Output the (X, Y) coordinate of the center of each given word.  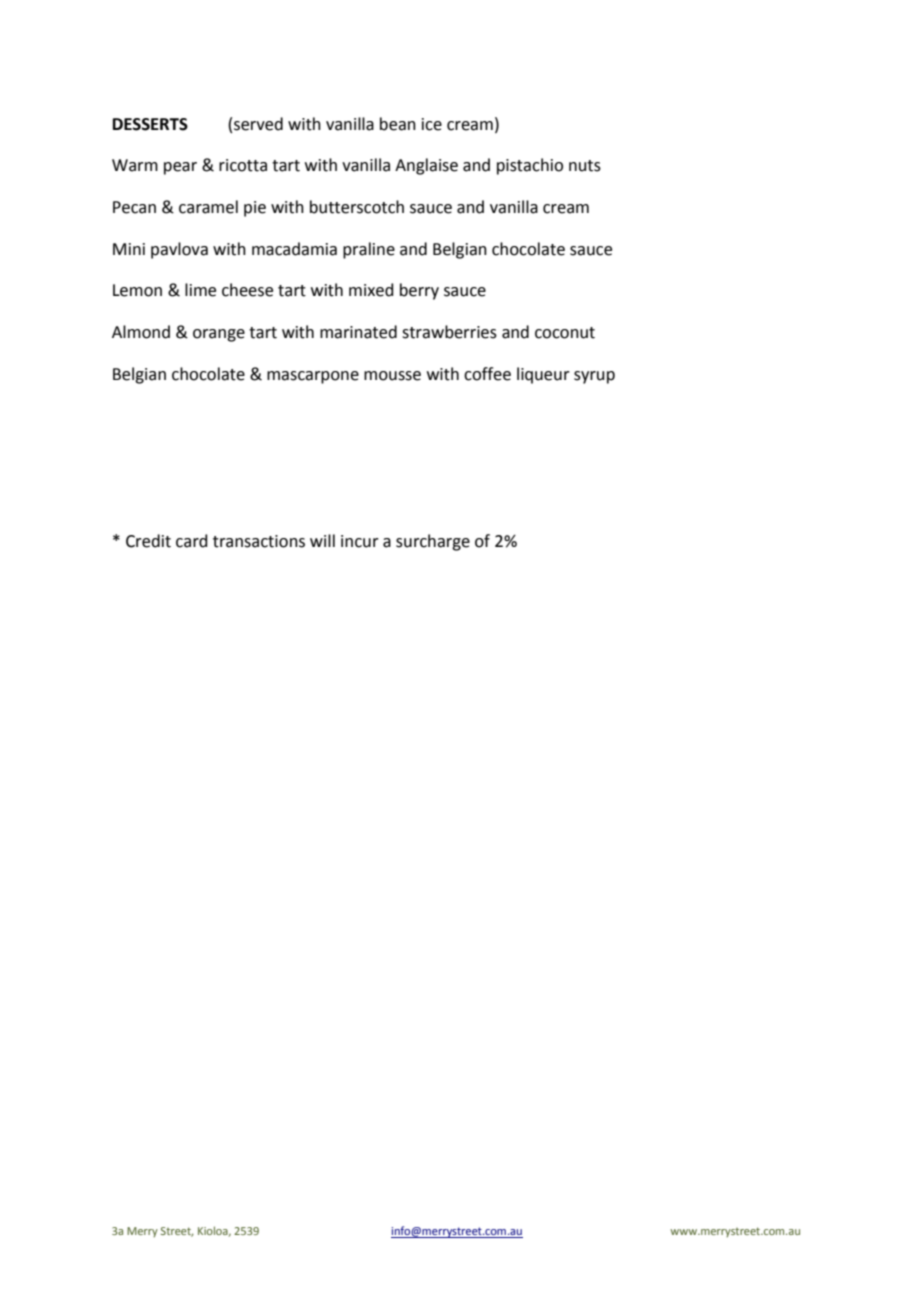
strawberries (449, 332)
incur (360, 541)
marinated (358, 332)
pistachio (530, 166)
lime (200, 290)
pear (180, 168)
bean (398, 124)
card (192, 541)
